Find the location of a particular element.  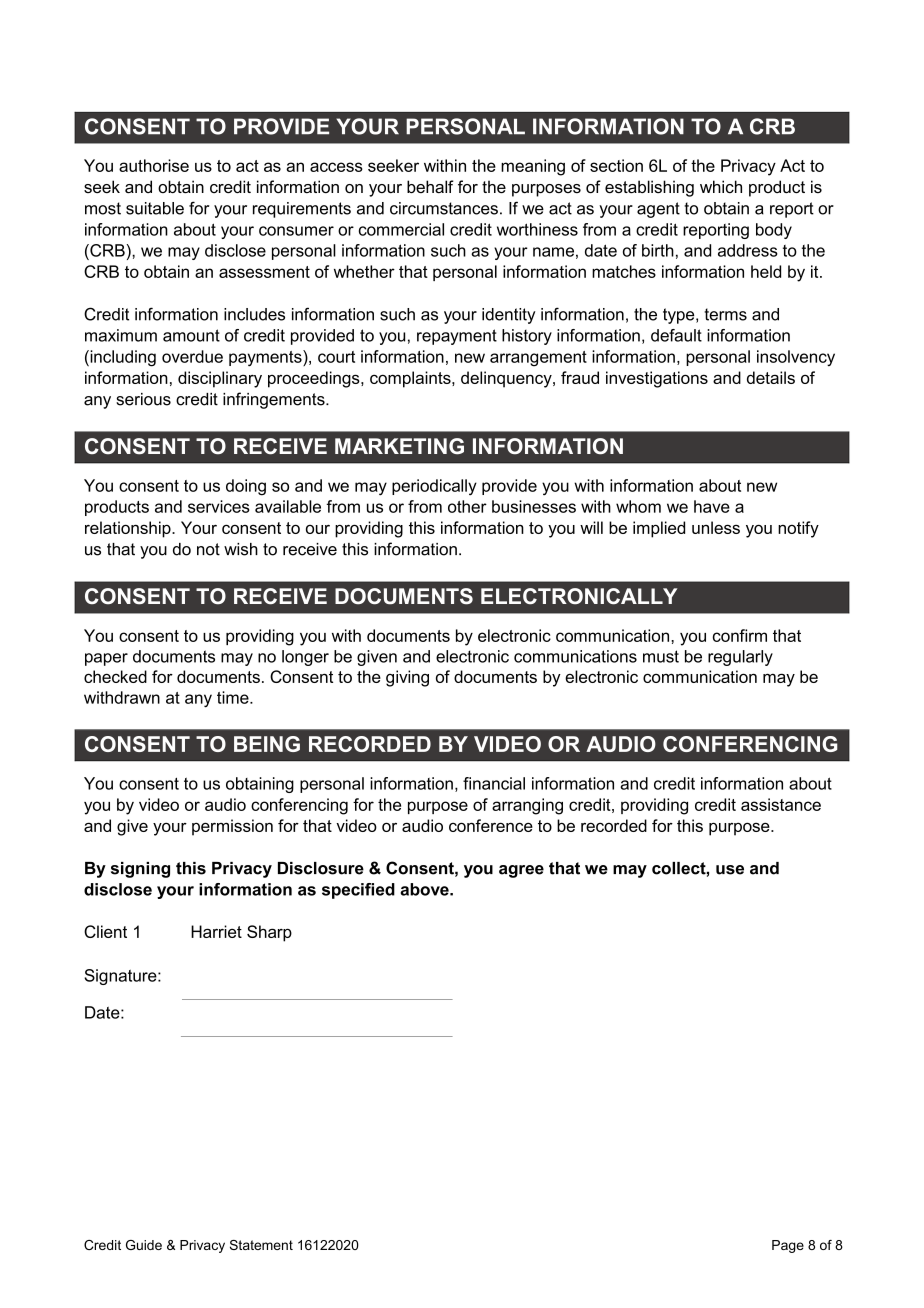

suitable is located at coordinates (155, 208).
